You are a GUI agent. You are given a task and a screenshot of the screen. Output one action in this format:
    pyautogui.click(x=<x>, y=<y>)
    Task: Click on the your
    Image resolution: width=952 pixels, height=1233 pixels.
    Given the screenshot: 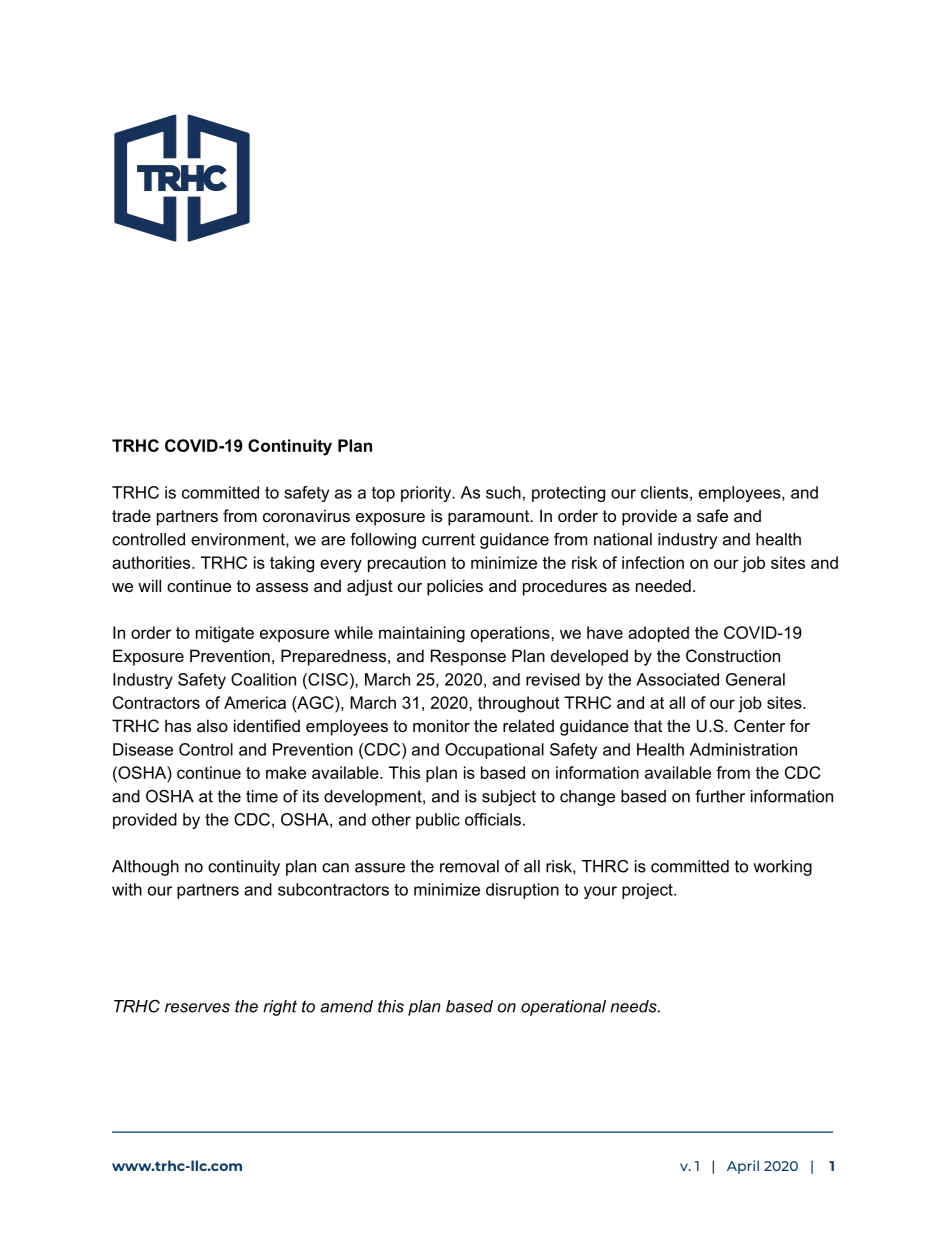 What is the action you would take?
    pyautogui.click(x=600, y=892)
